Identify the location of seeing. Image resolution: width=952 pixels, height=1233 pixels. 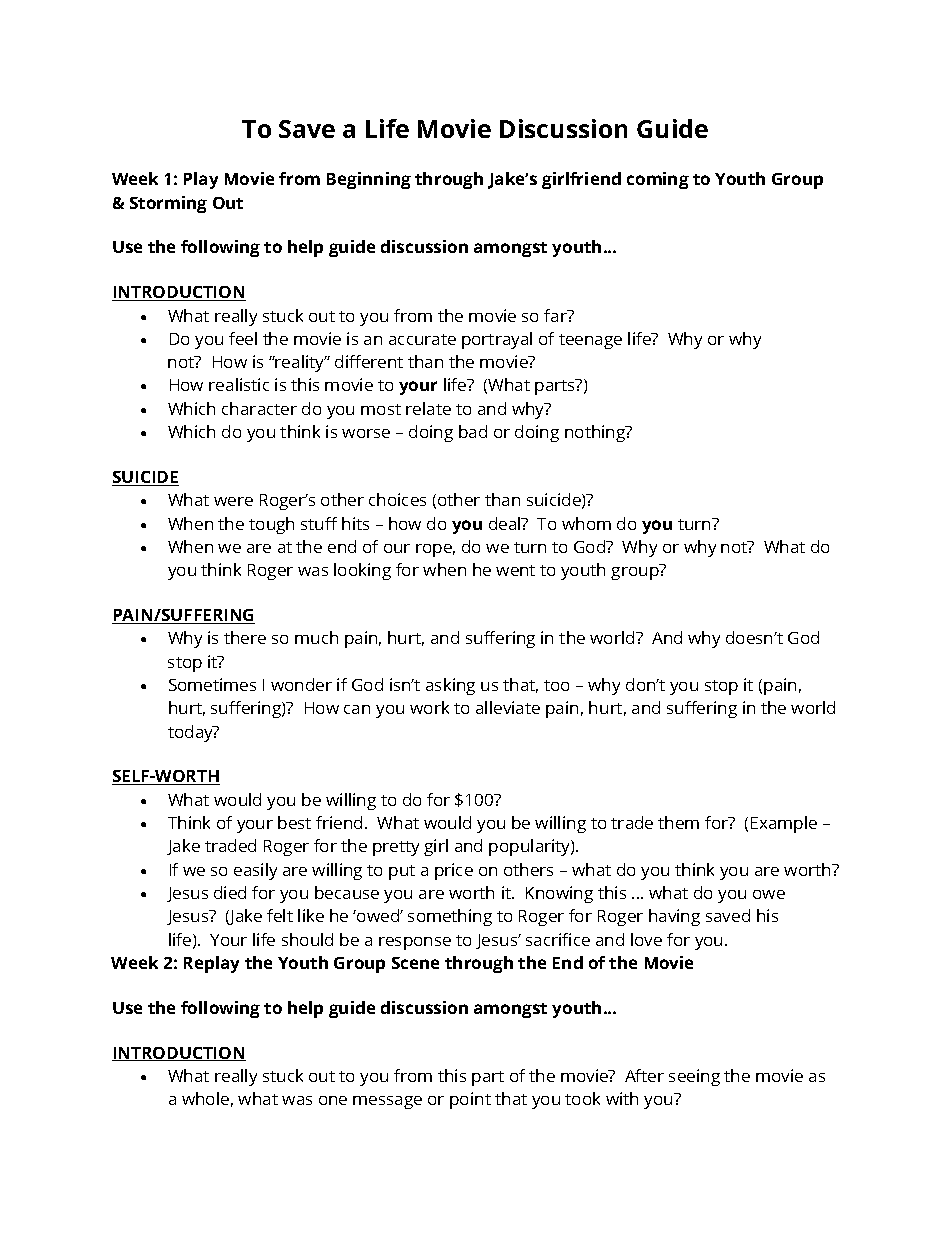
(694, 1077).
